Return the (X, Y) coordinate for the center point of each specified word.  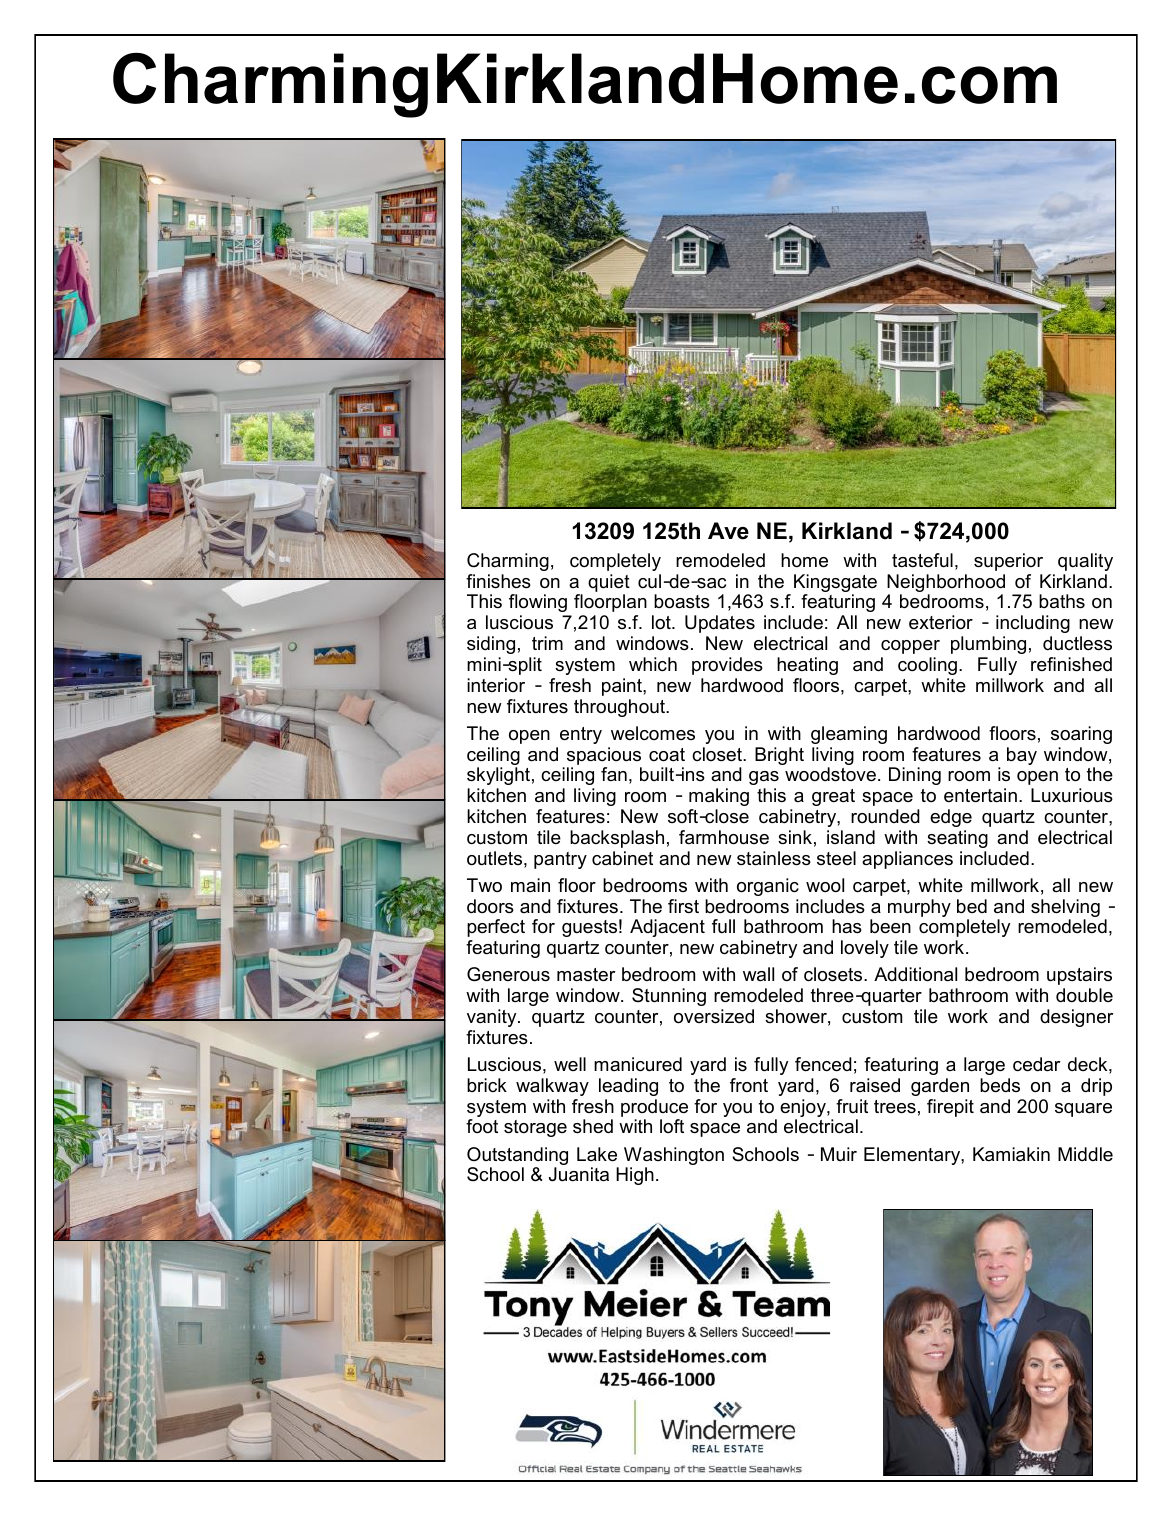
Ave (728, 531)
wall (758, 974)
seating (957, 839)
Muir (839, 1154)
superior (1008, 562)
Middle (1085, 1154)
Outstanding (517, 1157)
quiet (609, 583)
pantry (560, 860)
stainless (774, 858)
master (586, 974)
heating (807, 666)
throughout (621, 708)
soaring (1081, 735)
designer (1076, 1018)
